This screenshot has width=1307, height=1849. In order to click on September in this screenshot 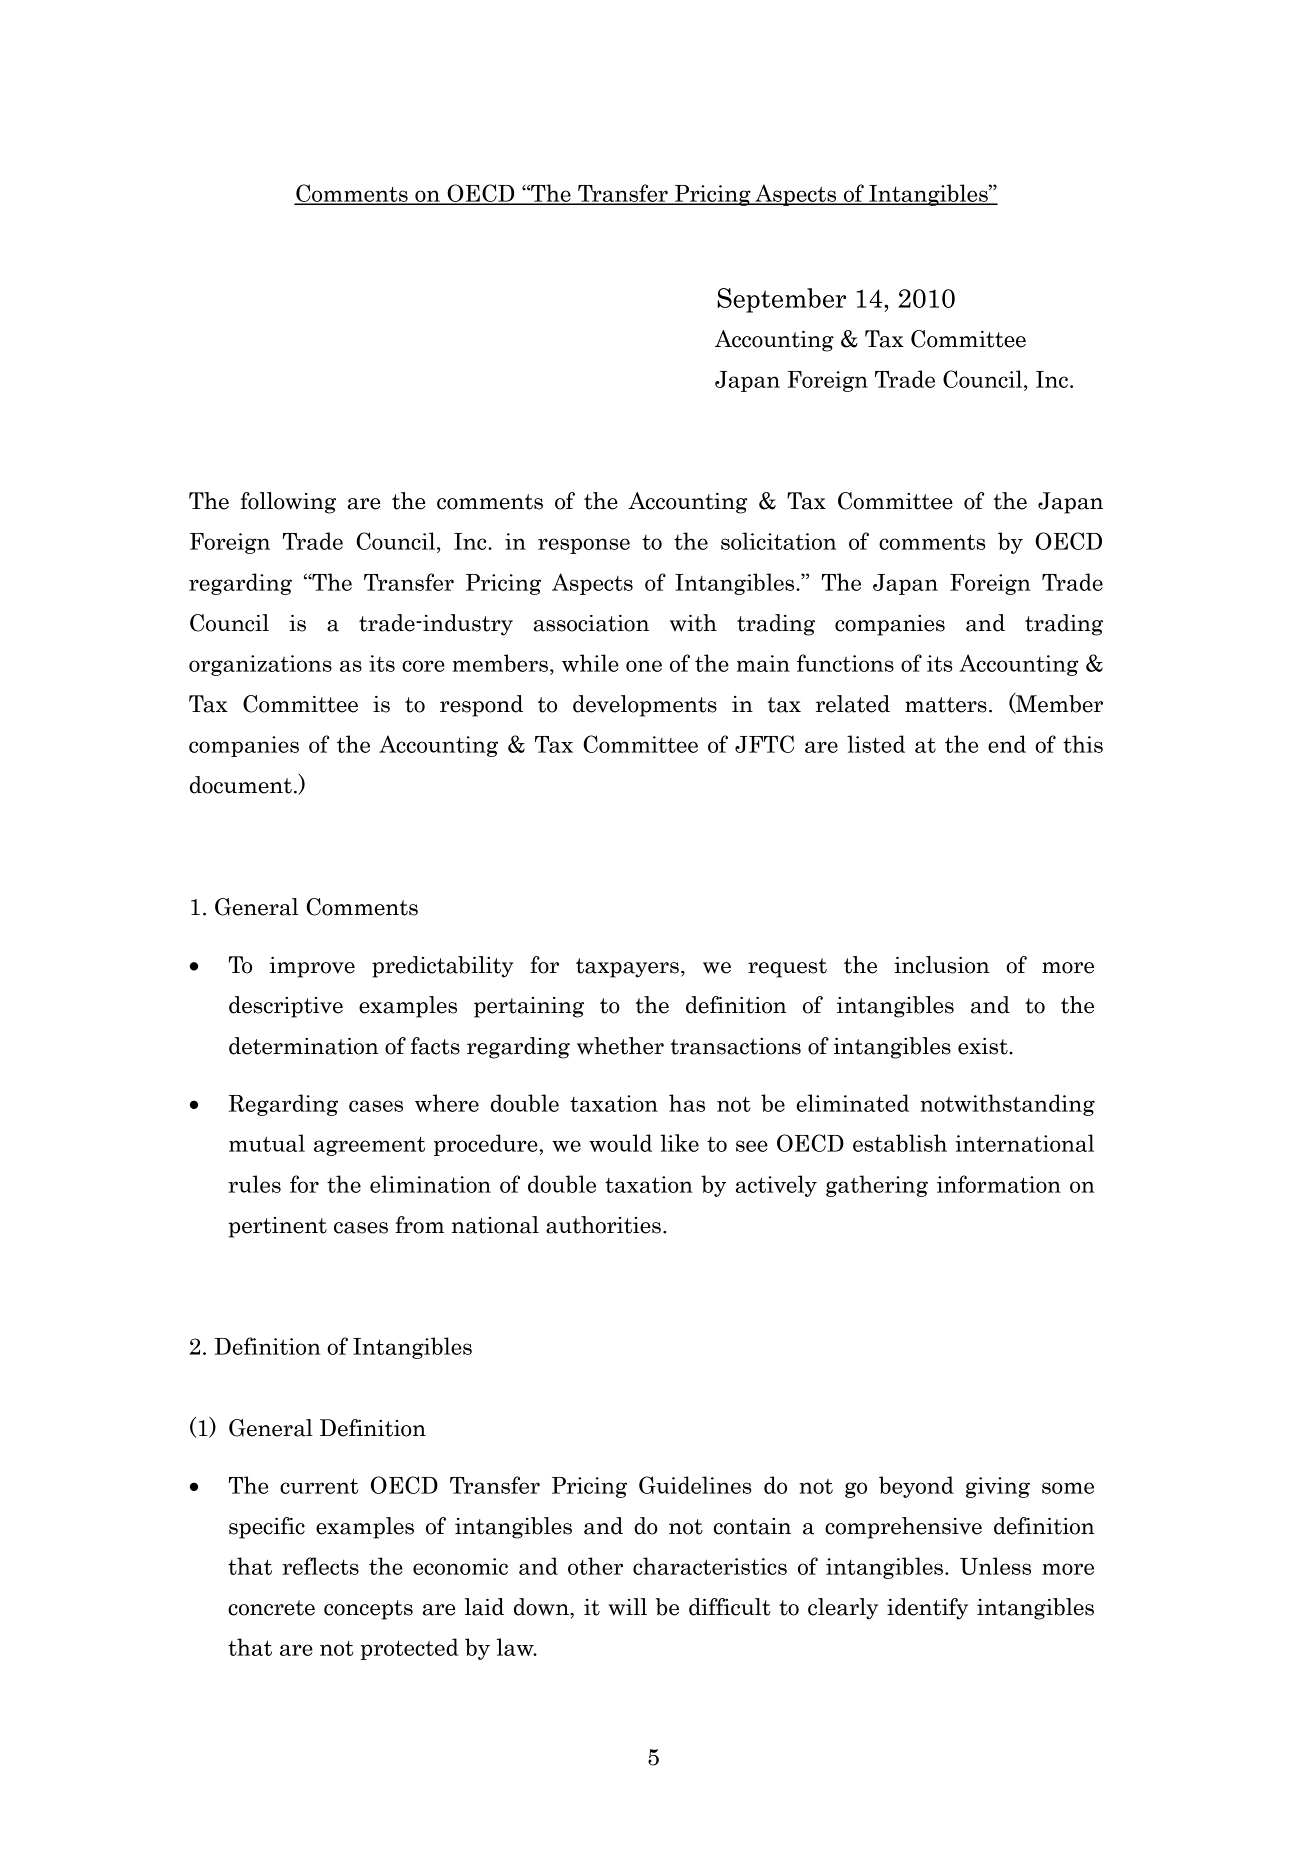, I will do `click(781, 300)`.
